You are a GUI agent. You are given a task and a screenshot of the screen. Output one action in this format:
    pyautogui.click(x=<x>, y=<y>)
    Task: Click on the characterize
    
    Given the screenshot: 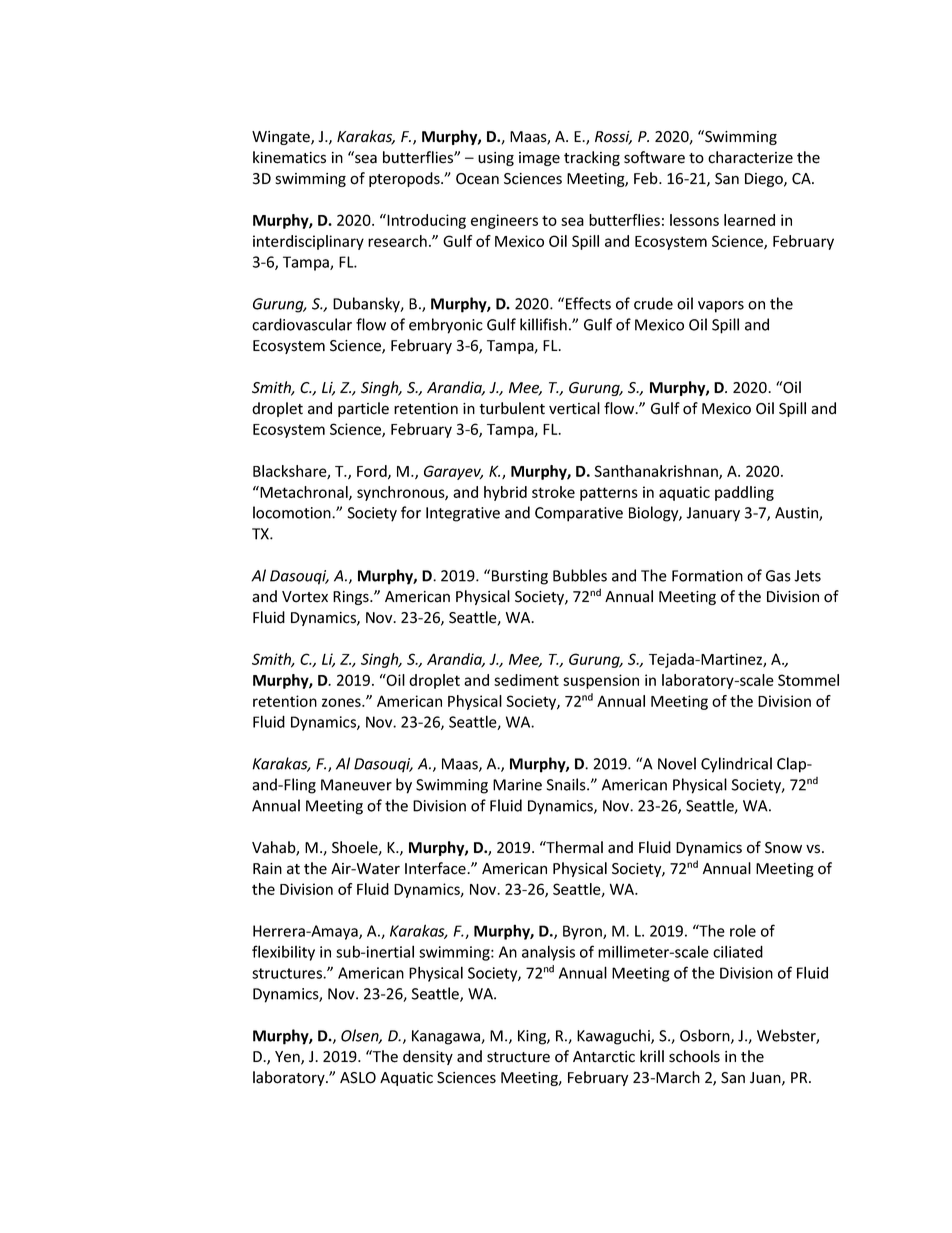 What is the action you would take?
    pyautogui.click(x=750, y=157)
